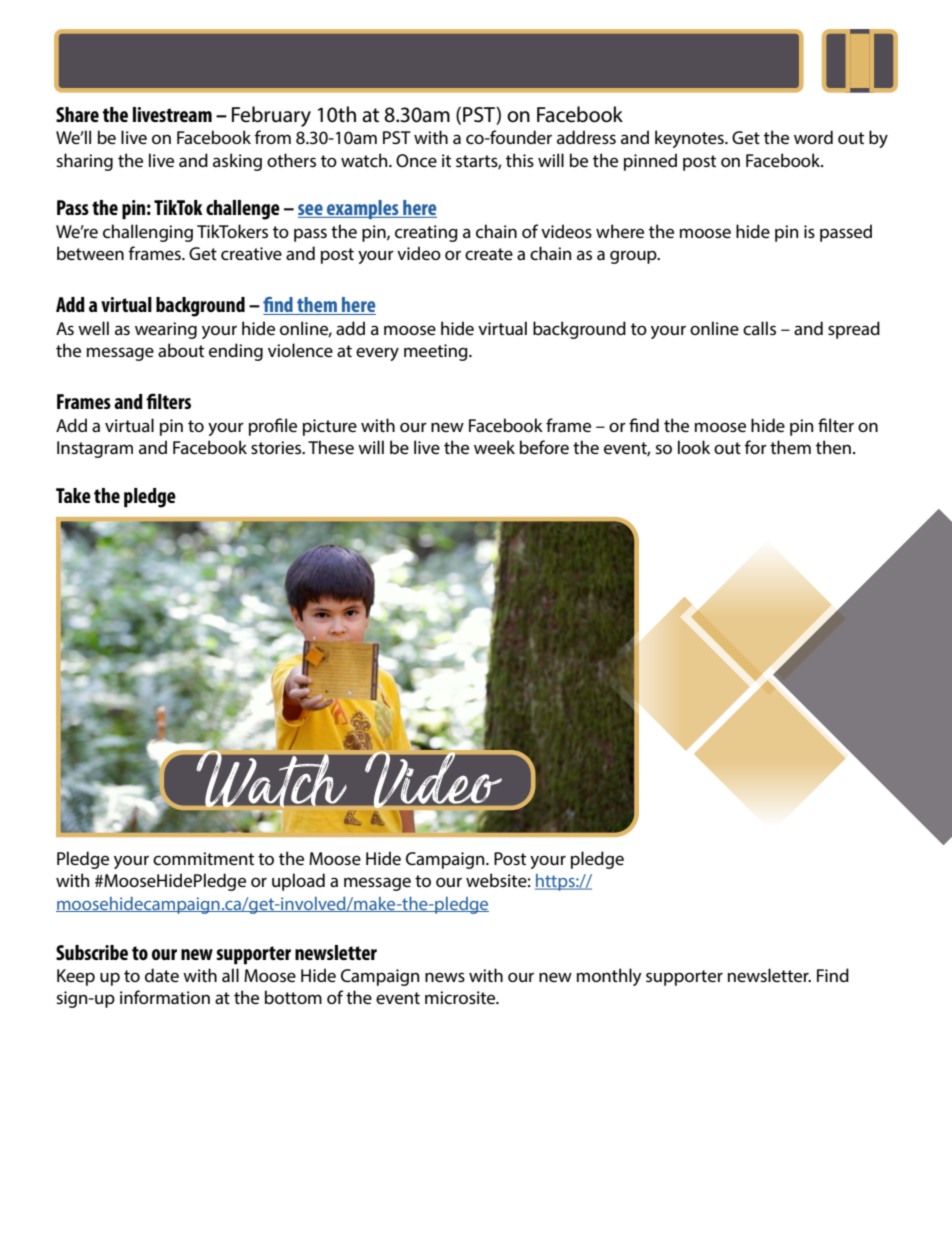 The image size is (952, 1233). Describe the element at coordinates (813, 137) in the screenshot. I see `word` at that location.
